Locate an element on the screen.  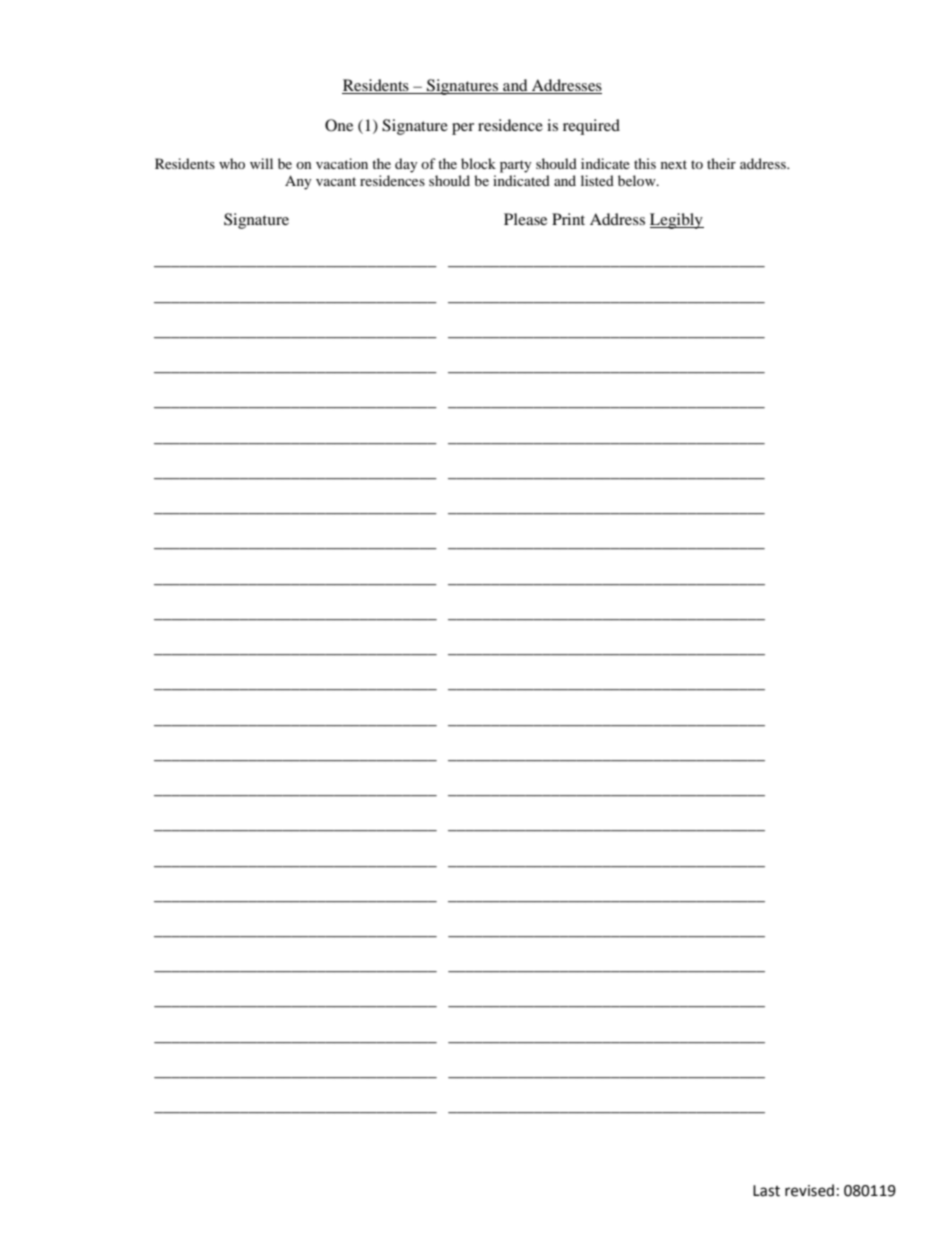
below is located at coordinates (638, 180).
